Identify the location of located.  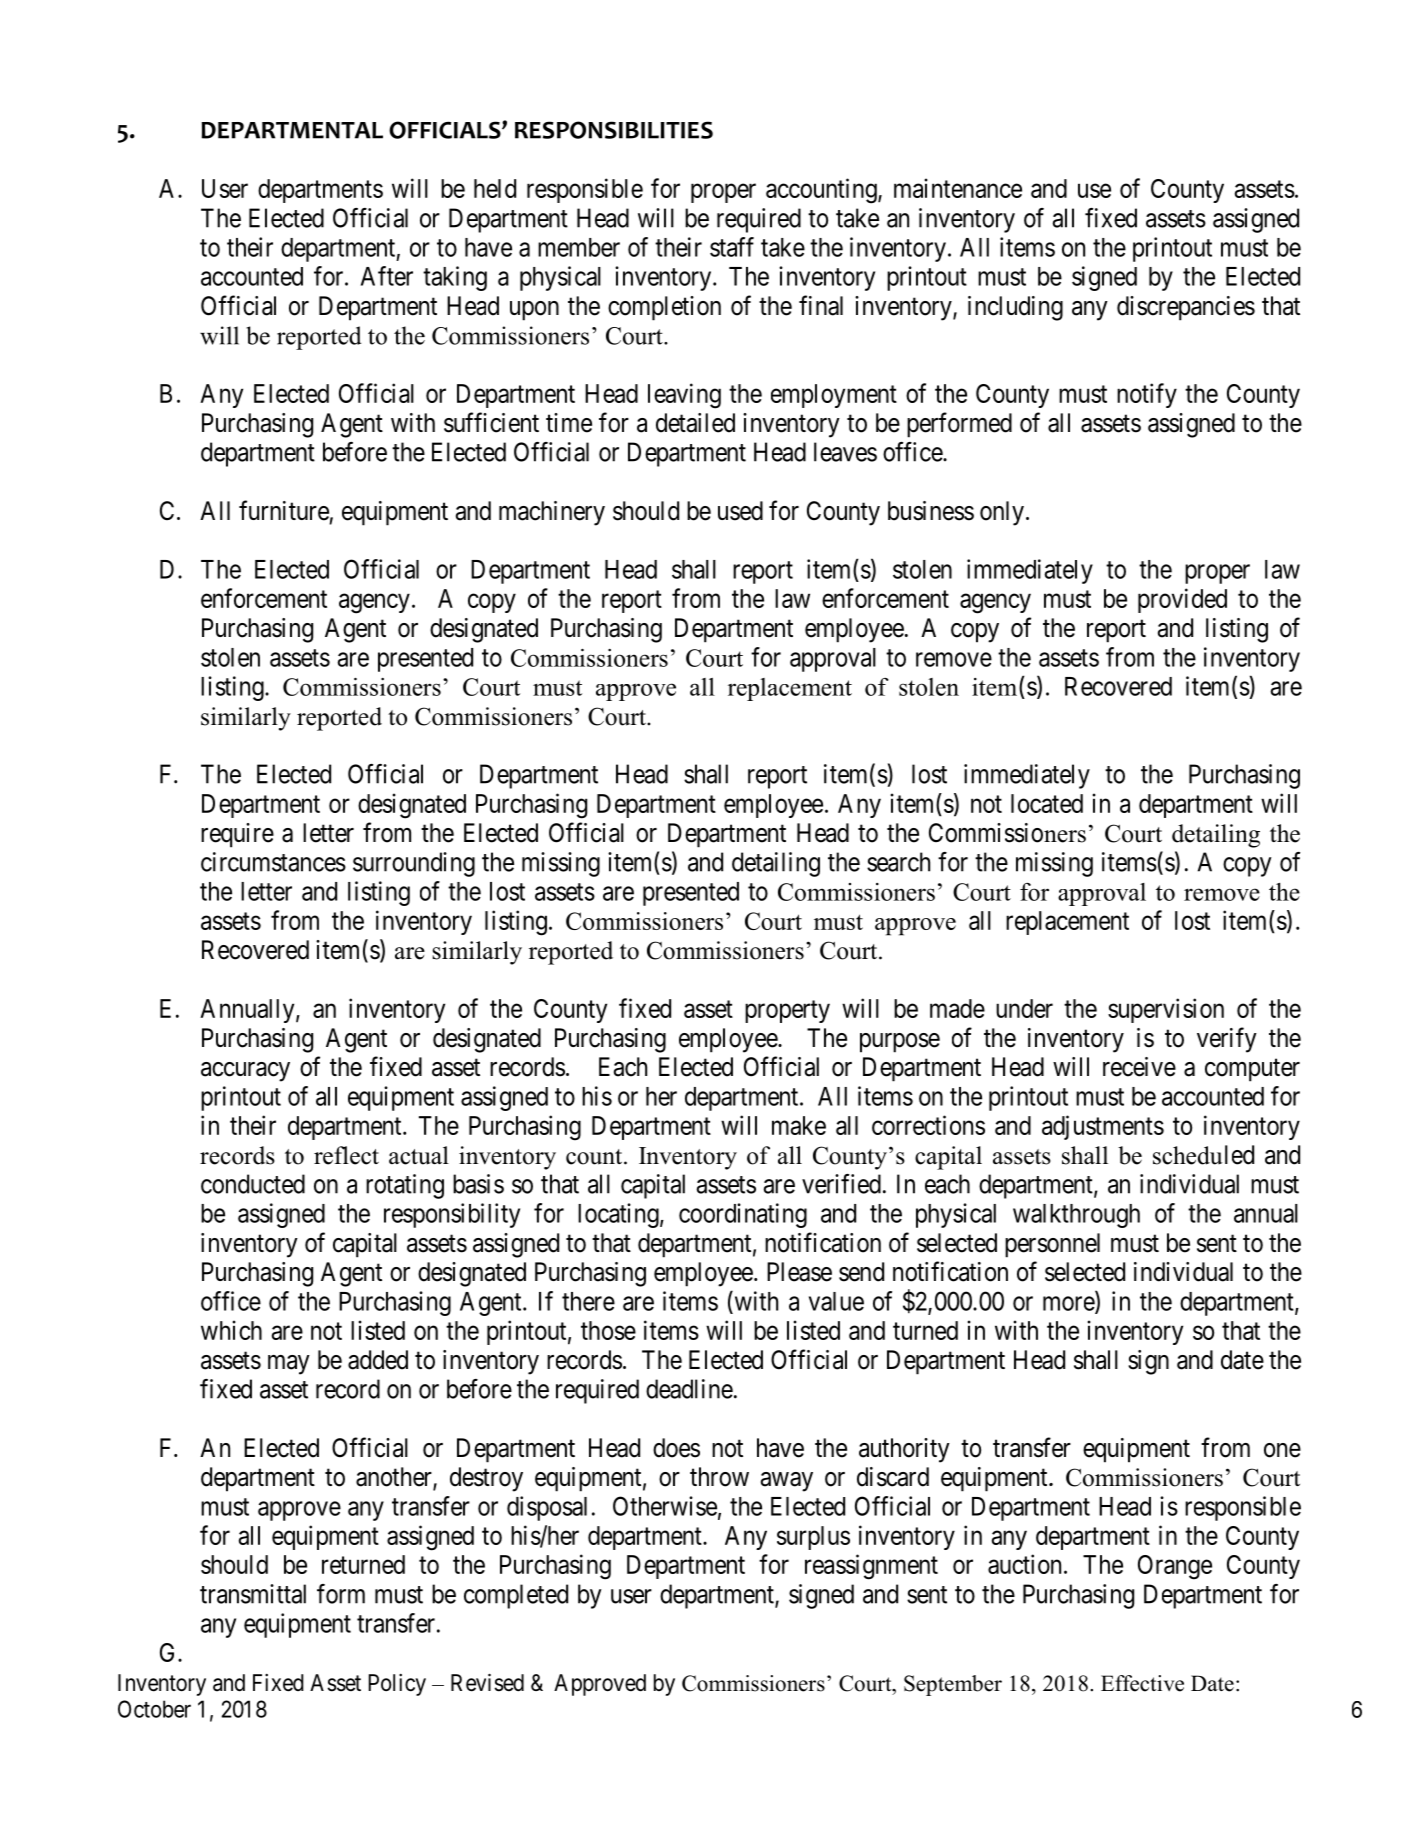
(1047, 803).
